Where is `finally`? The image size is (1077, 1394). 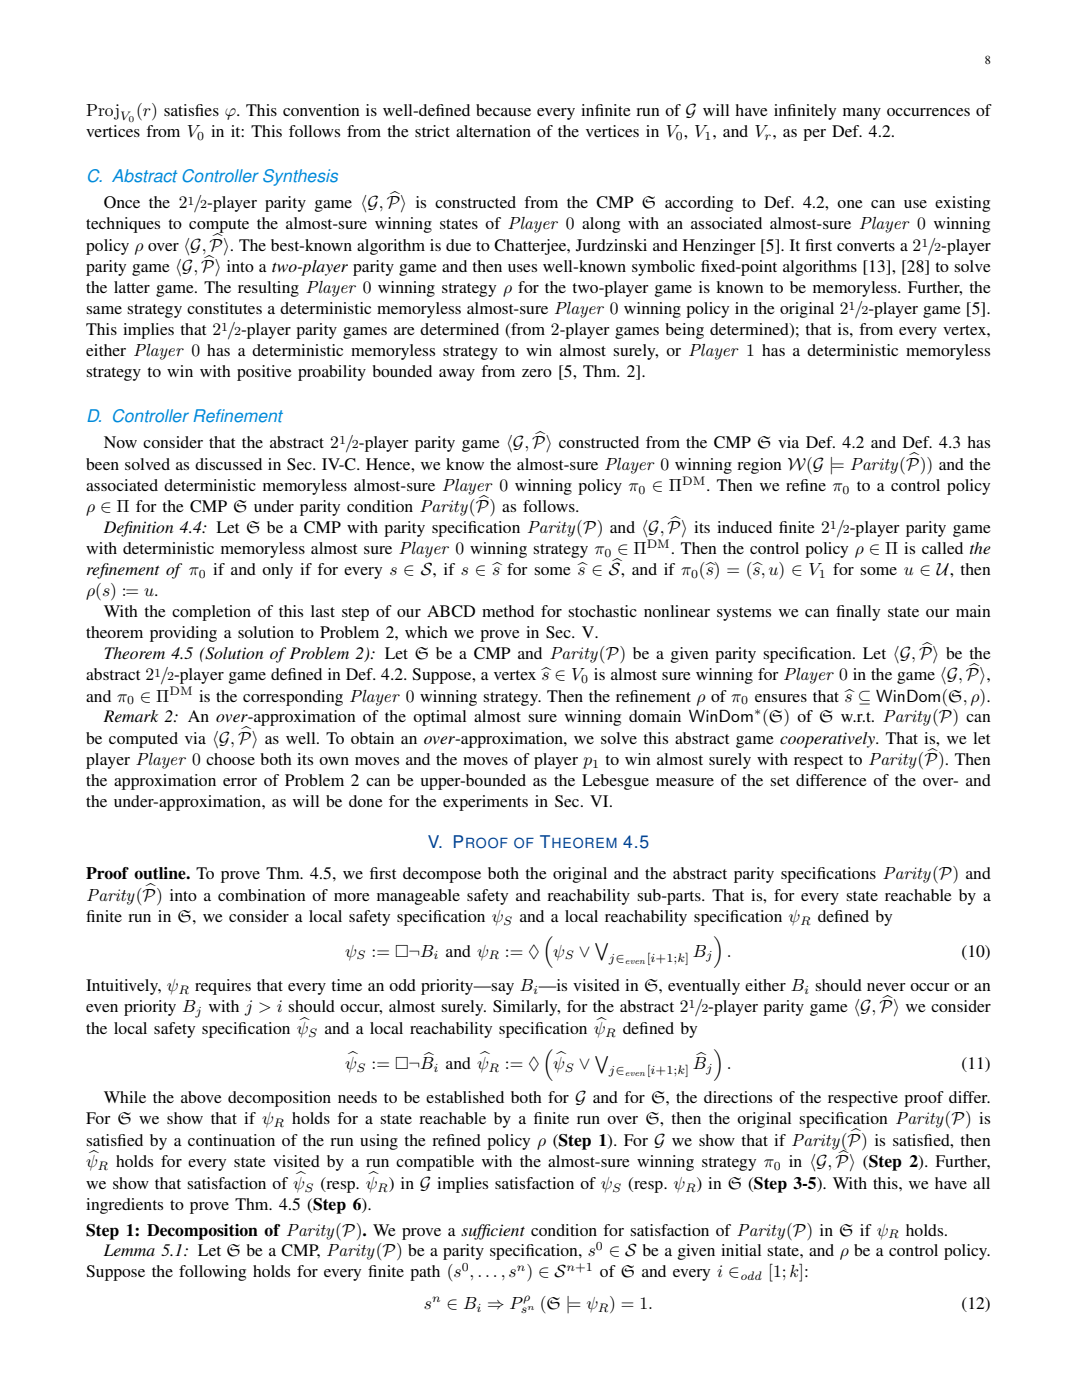
finally is located at coordinates (858, 613).
